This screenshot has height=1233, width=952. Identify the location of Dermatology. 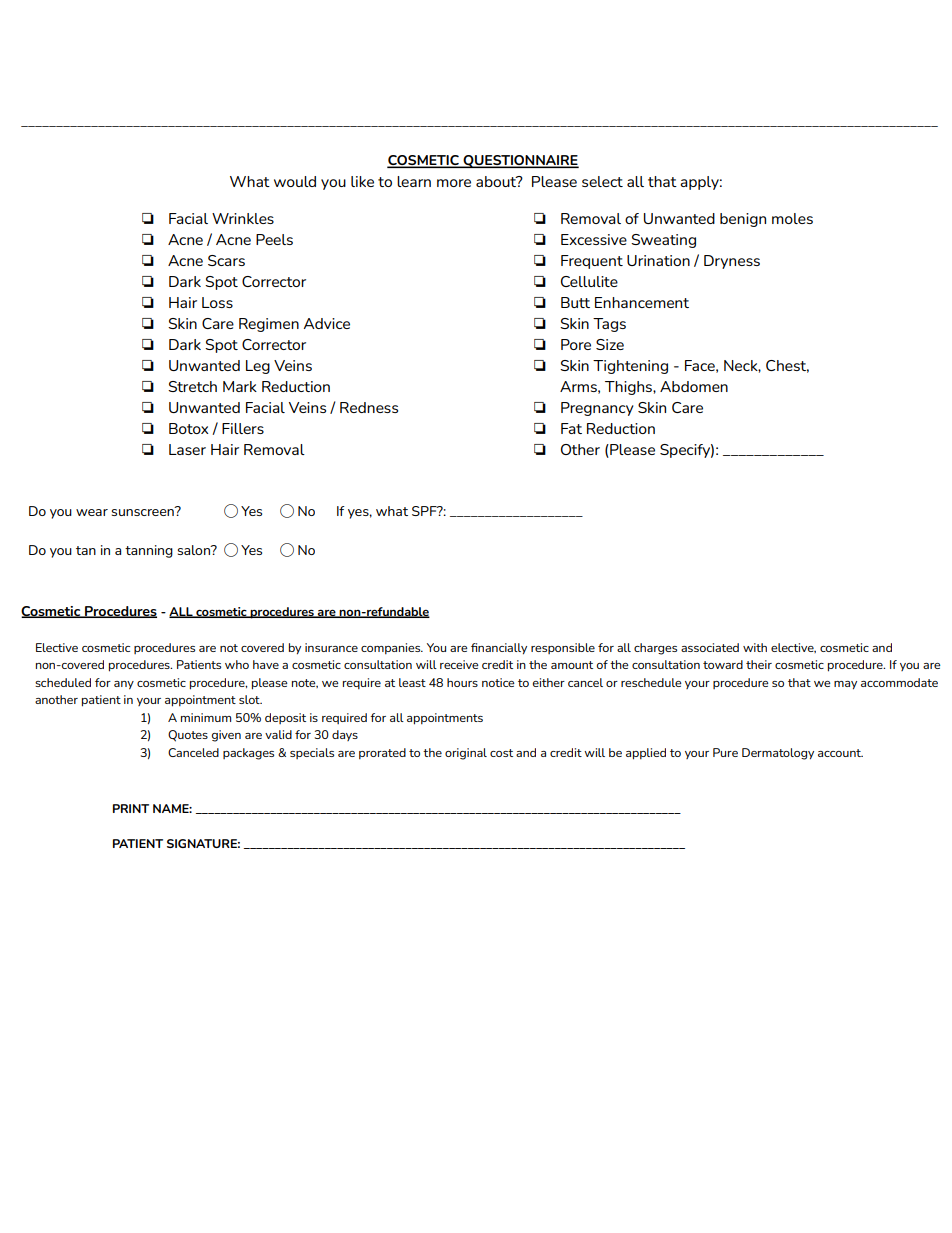
(778, 754).
